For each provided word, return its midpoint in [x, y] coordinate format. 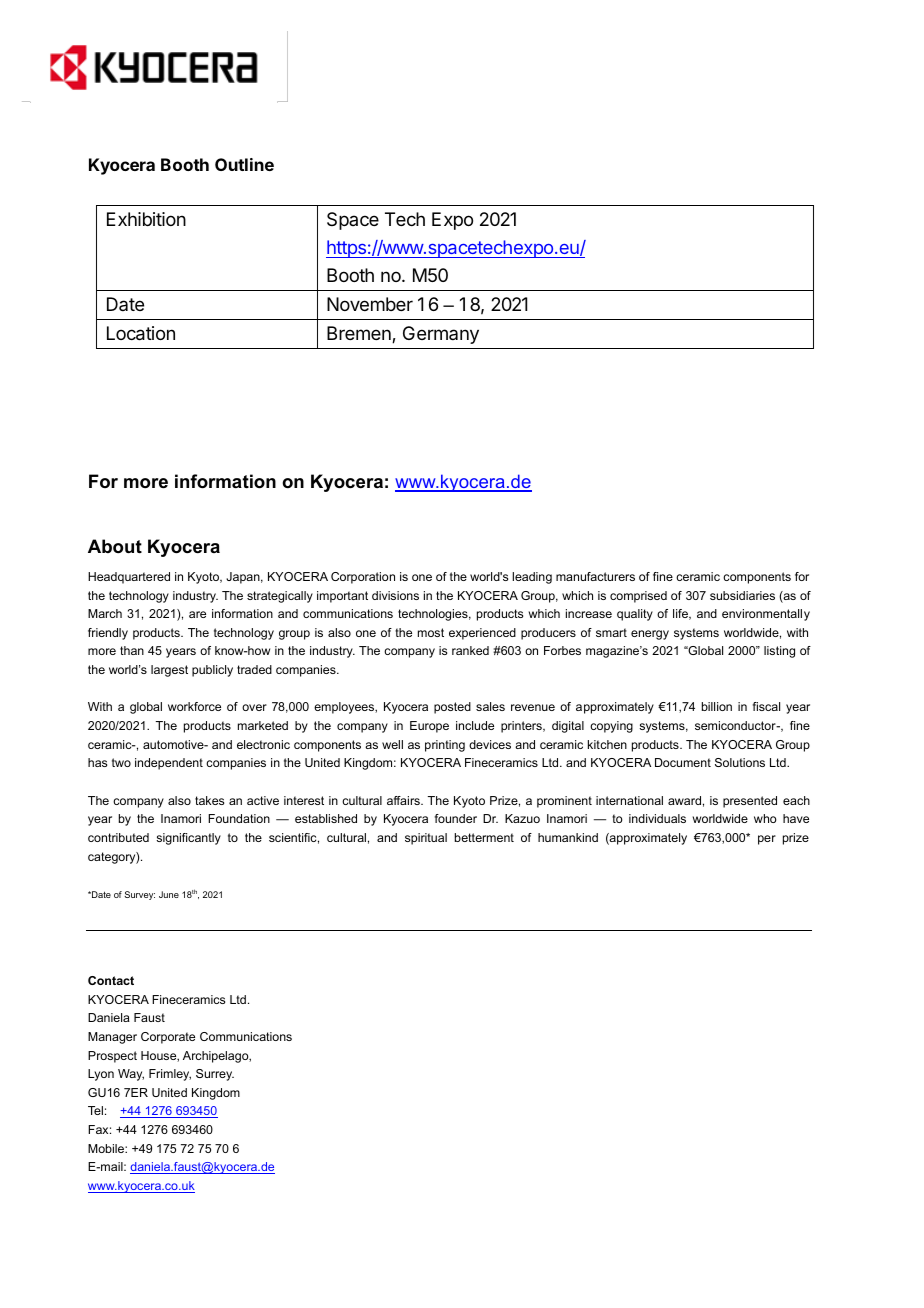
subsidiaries [742, 595]
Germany [441, 335]
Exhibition [146, 219]
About [115, 546]
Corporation [363, 578]
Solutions [740, 762]
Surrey [215, 1075]
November [370, 304]
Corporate [168, 1038]
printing [445, 746]
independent [169, 764]
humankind [568, 837]
